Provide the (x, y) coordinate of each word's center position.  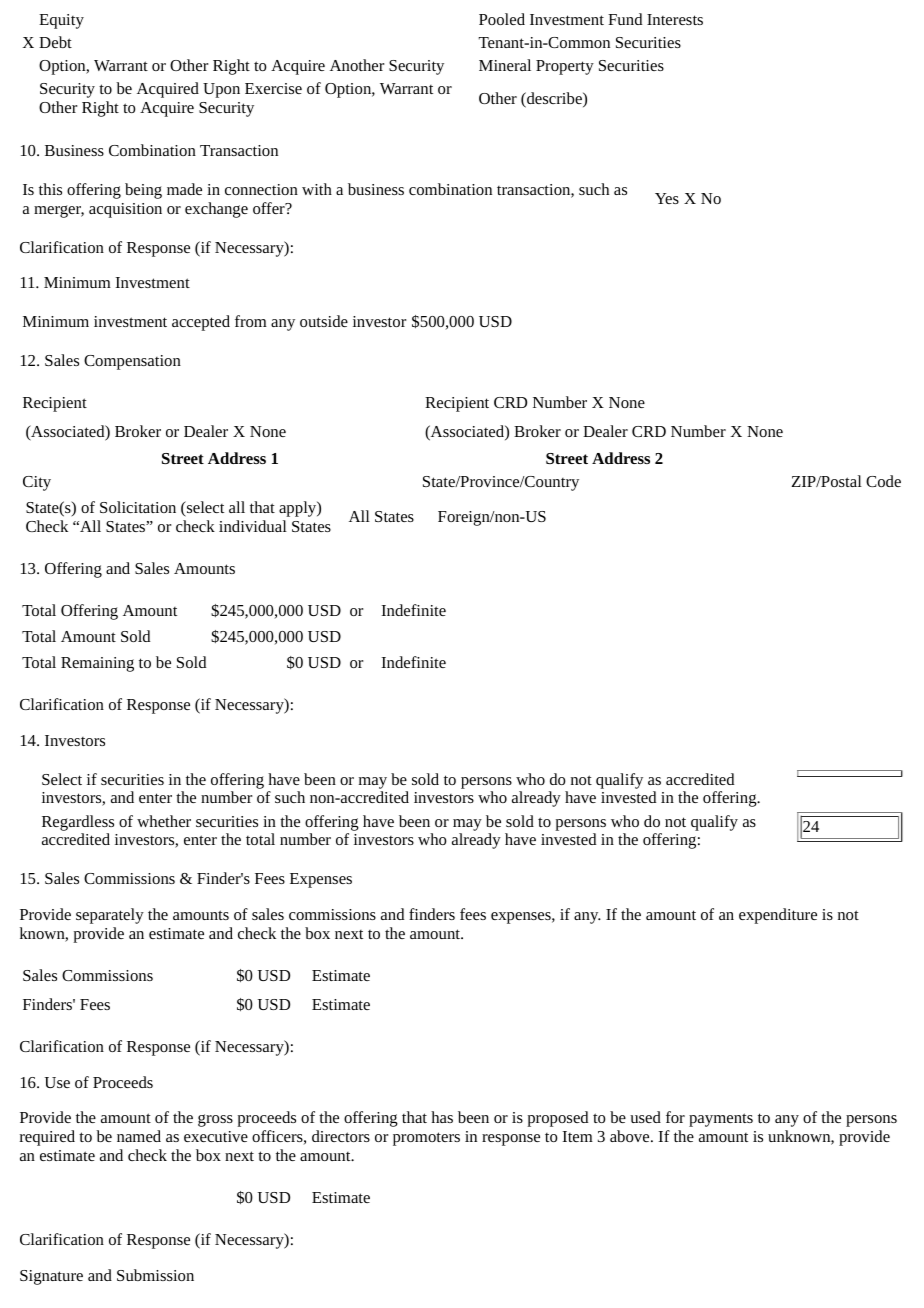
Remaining (97, 664)
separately (110, 916)
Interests (675, 19)
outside (324, 321)
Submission (155, 1275)
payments (721, 1120)
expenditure (778, 916)
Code (883, 481)
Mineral (505, 65)
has (442, 1117)
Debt (55, 42)
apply (298, 509)
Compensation (132, 362)
